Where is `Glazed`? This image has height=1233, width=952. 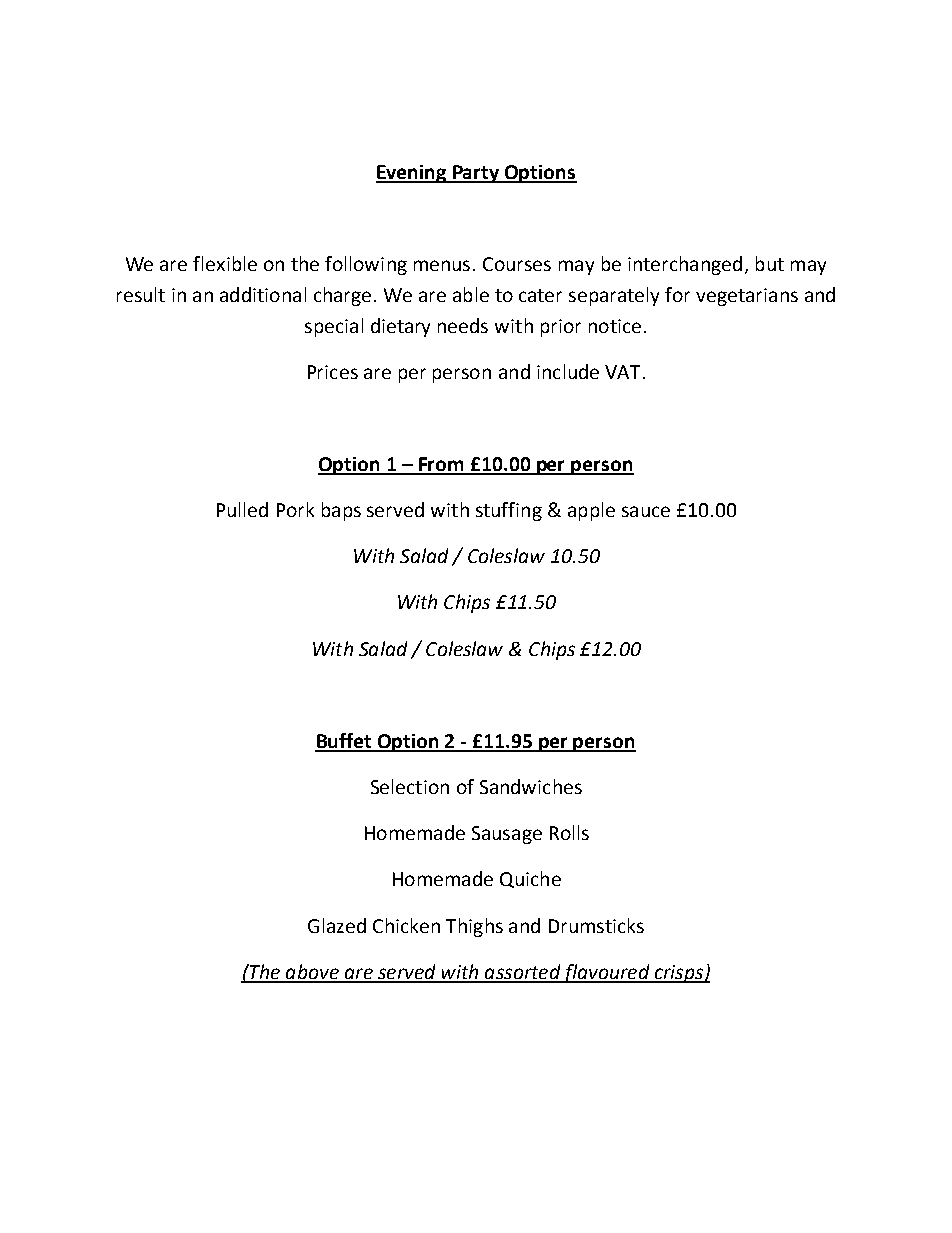
Glazed is located at coordinates (337, 925).
